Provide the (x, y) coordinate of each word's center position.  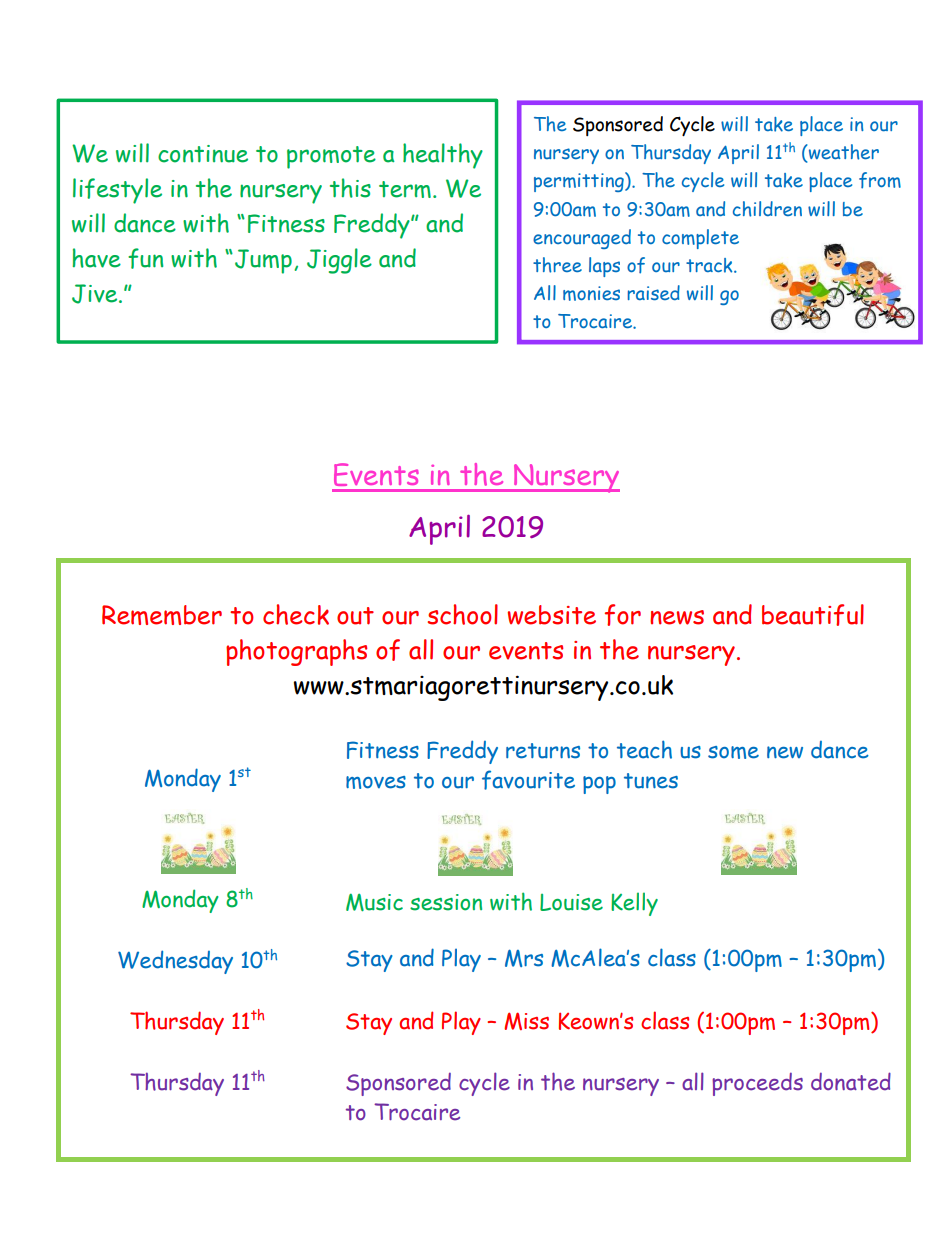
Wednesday (175, 962)
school (463, 614)
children (767, 209)
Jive (94, 294)
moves (376, 782)
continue (203, 154)
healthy (443, 156)
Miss (526, 1021)
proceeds (757, 1084)
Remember (162, 615)
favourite (528, 780)
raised (654, 292)
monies (591, 293)
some (733, 752)
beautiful (813, 615)
